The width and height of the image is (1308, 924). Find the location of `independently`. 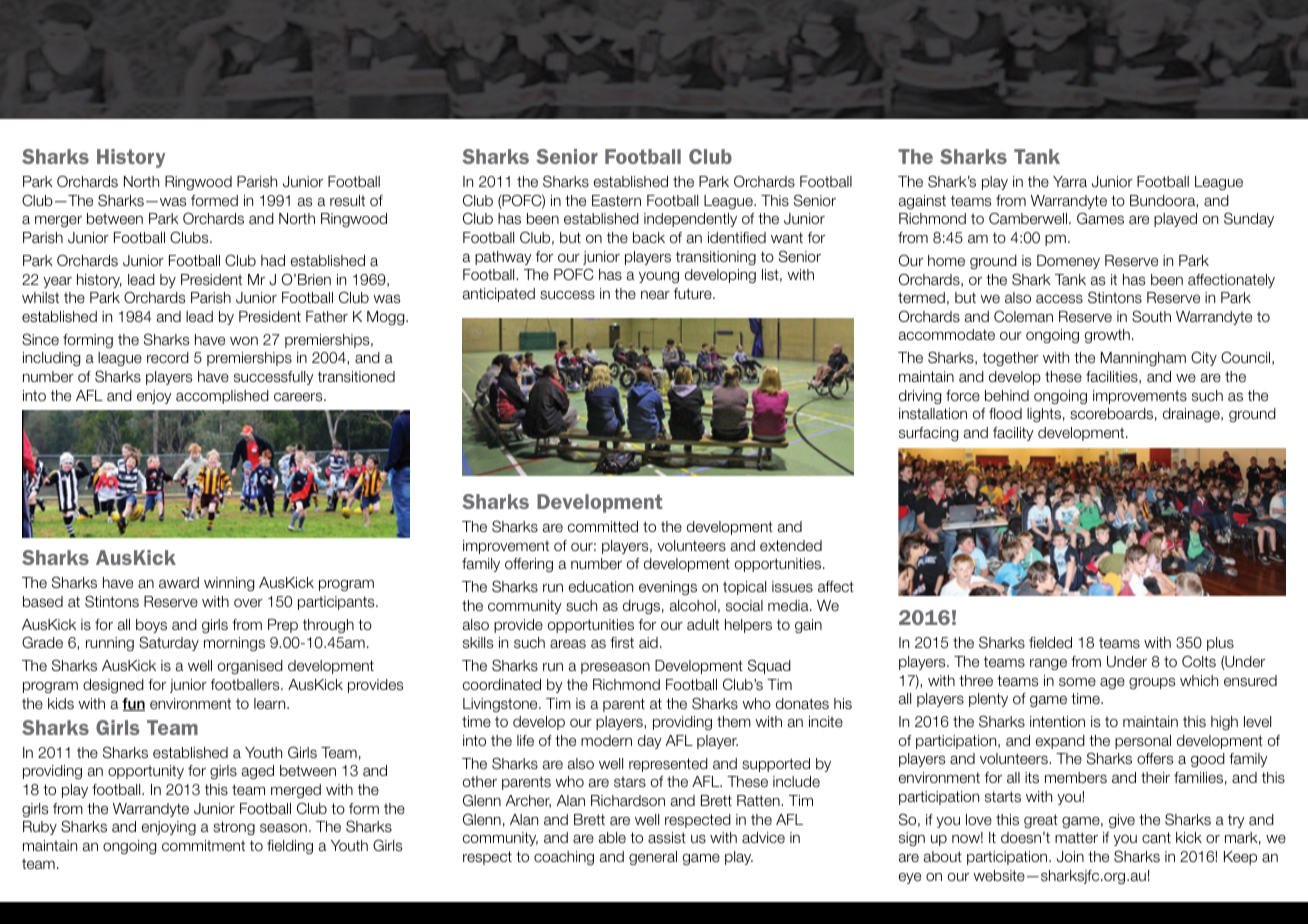

independently is located at coordinates (690, 220).
